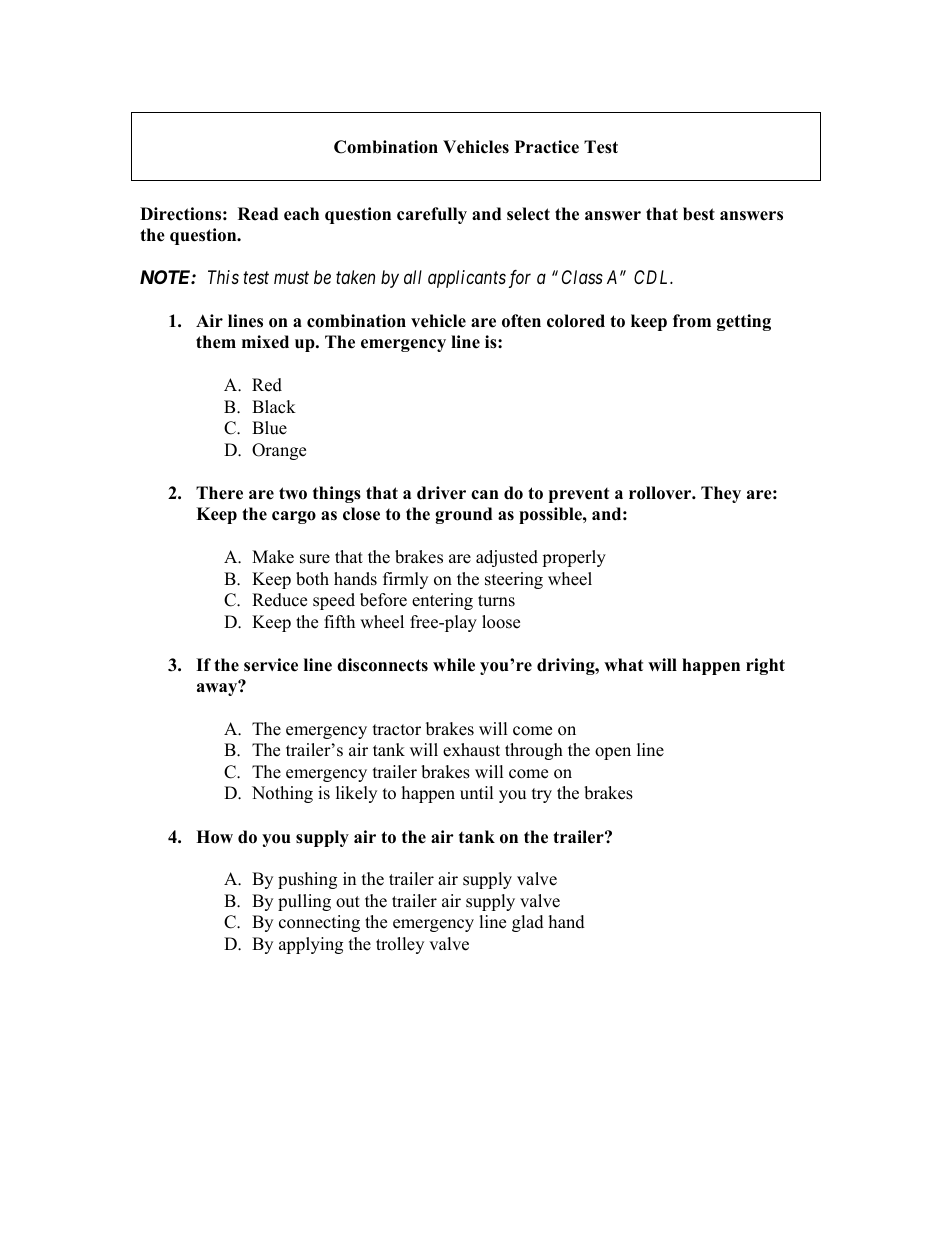  Describe the element at coordinates (721, 494) in the page. I see `They` at that location.
